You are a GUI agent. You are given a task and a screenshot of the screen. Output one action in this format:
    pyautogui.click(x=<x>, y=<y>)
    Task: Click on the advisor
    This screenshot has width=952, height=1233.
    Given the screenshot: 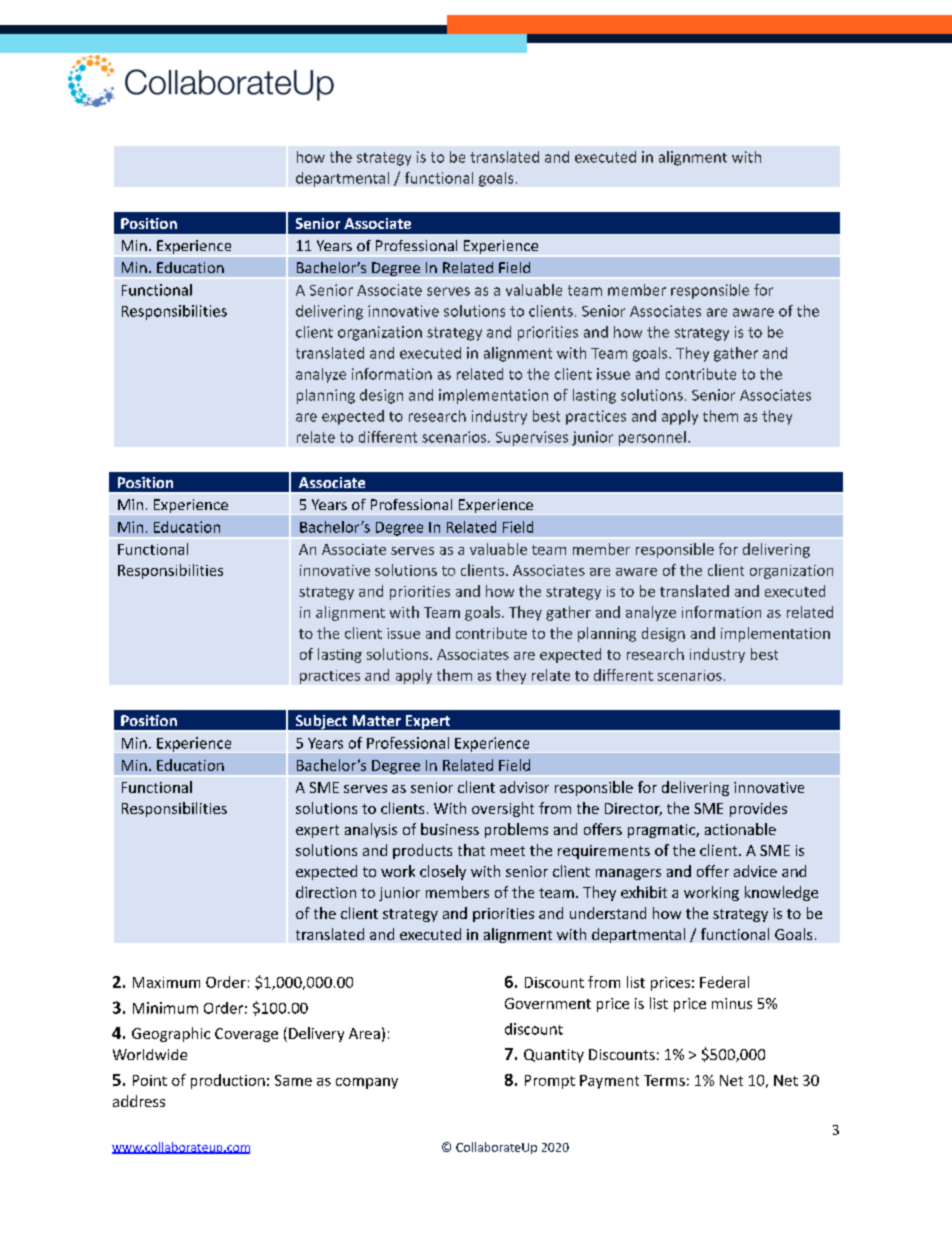 What is the action you would take?
    pyautogui.click(x=524, y=787)
